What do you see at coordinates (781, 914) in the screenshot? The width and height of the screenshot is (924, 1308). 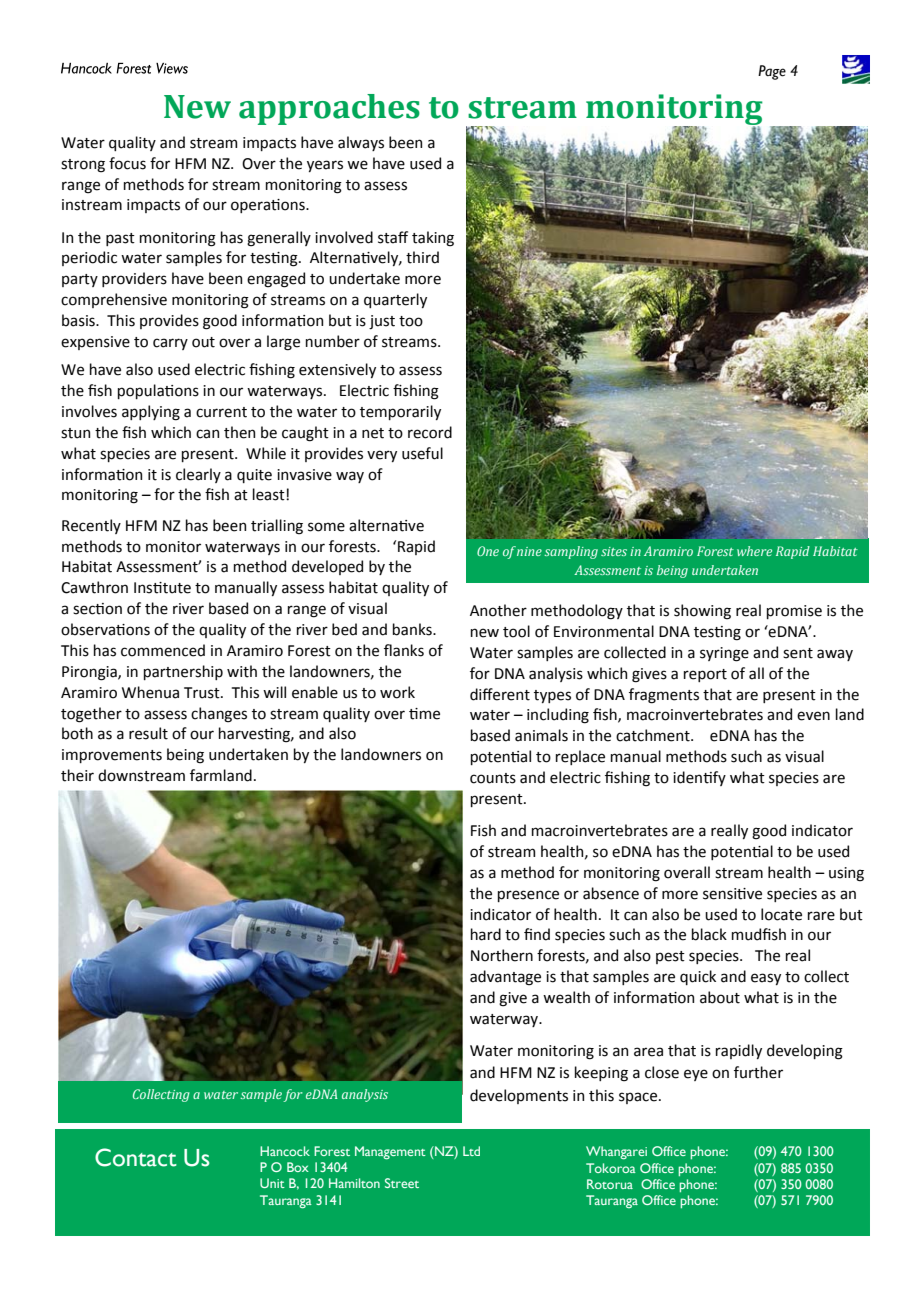 I see `locate` at bounding box center [781, 914].
